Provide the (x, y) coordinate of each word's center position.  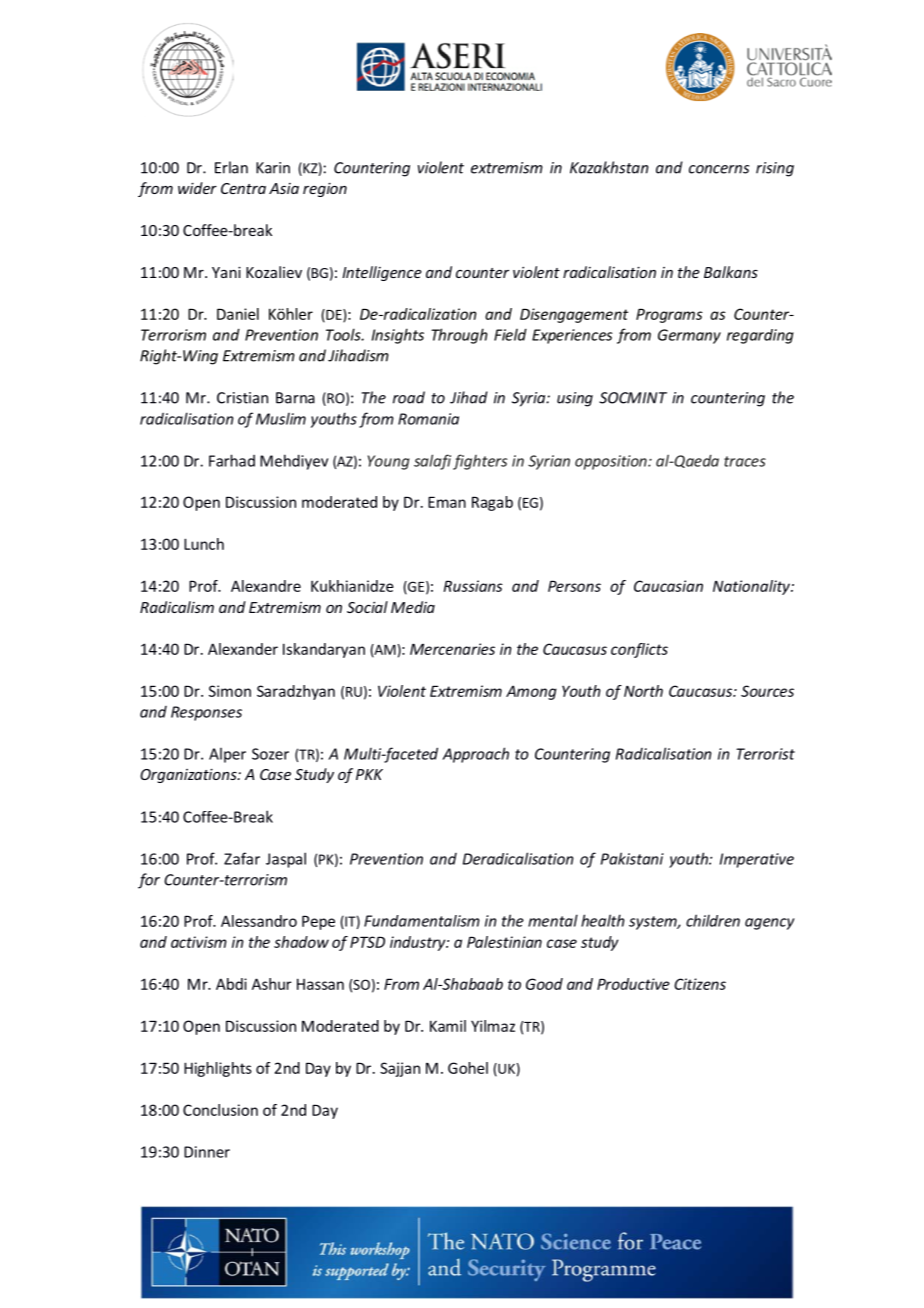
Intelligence (382, 273)
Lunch (204, 544)
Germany (689, 336)
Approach (475, 755)
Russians (473, 586)
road (409, 397)
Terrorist (765, 754)
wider (197, 188)
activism (199, 942)
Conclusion (220, 1110)
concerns (719, 169)
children (713, 920)
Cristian (242, 398)
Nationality (752, 587)
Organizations (189, 776)
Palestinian (504, 942)
